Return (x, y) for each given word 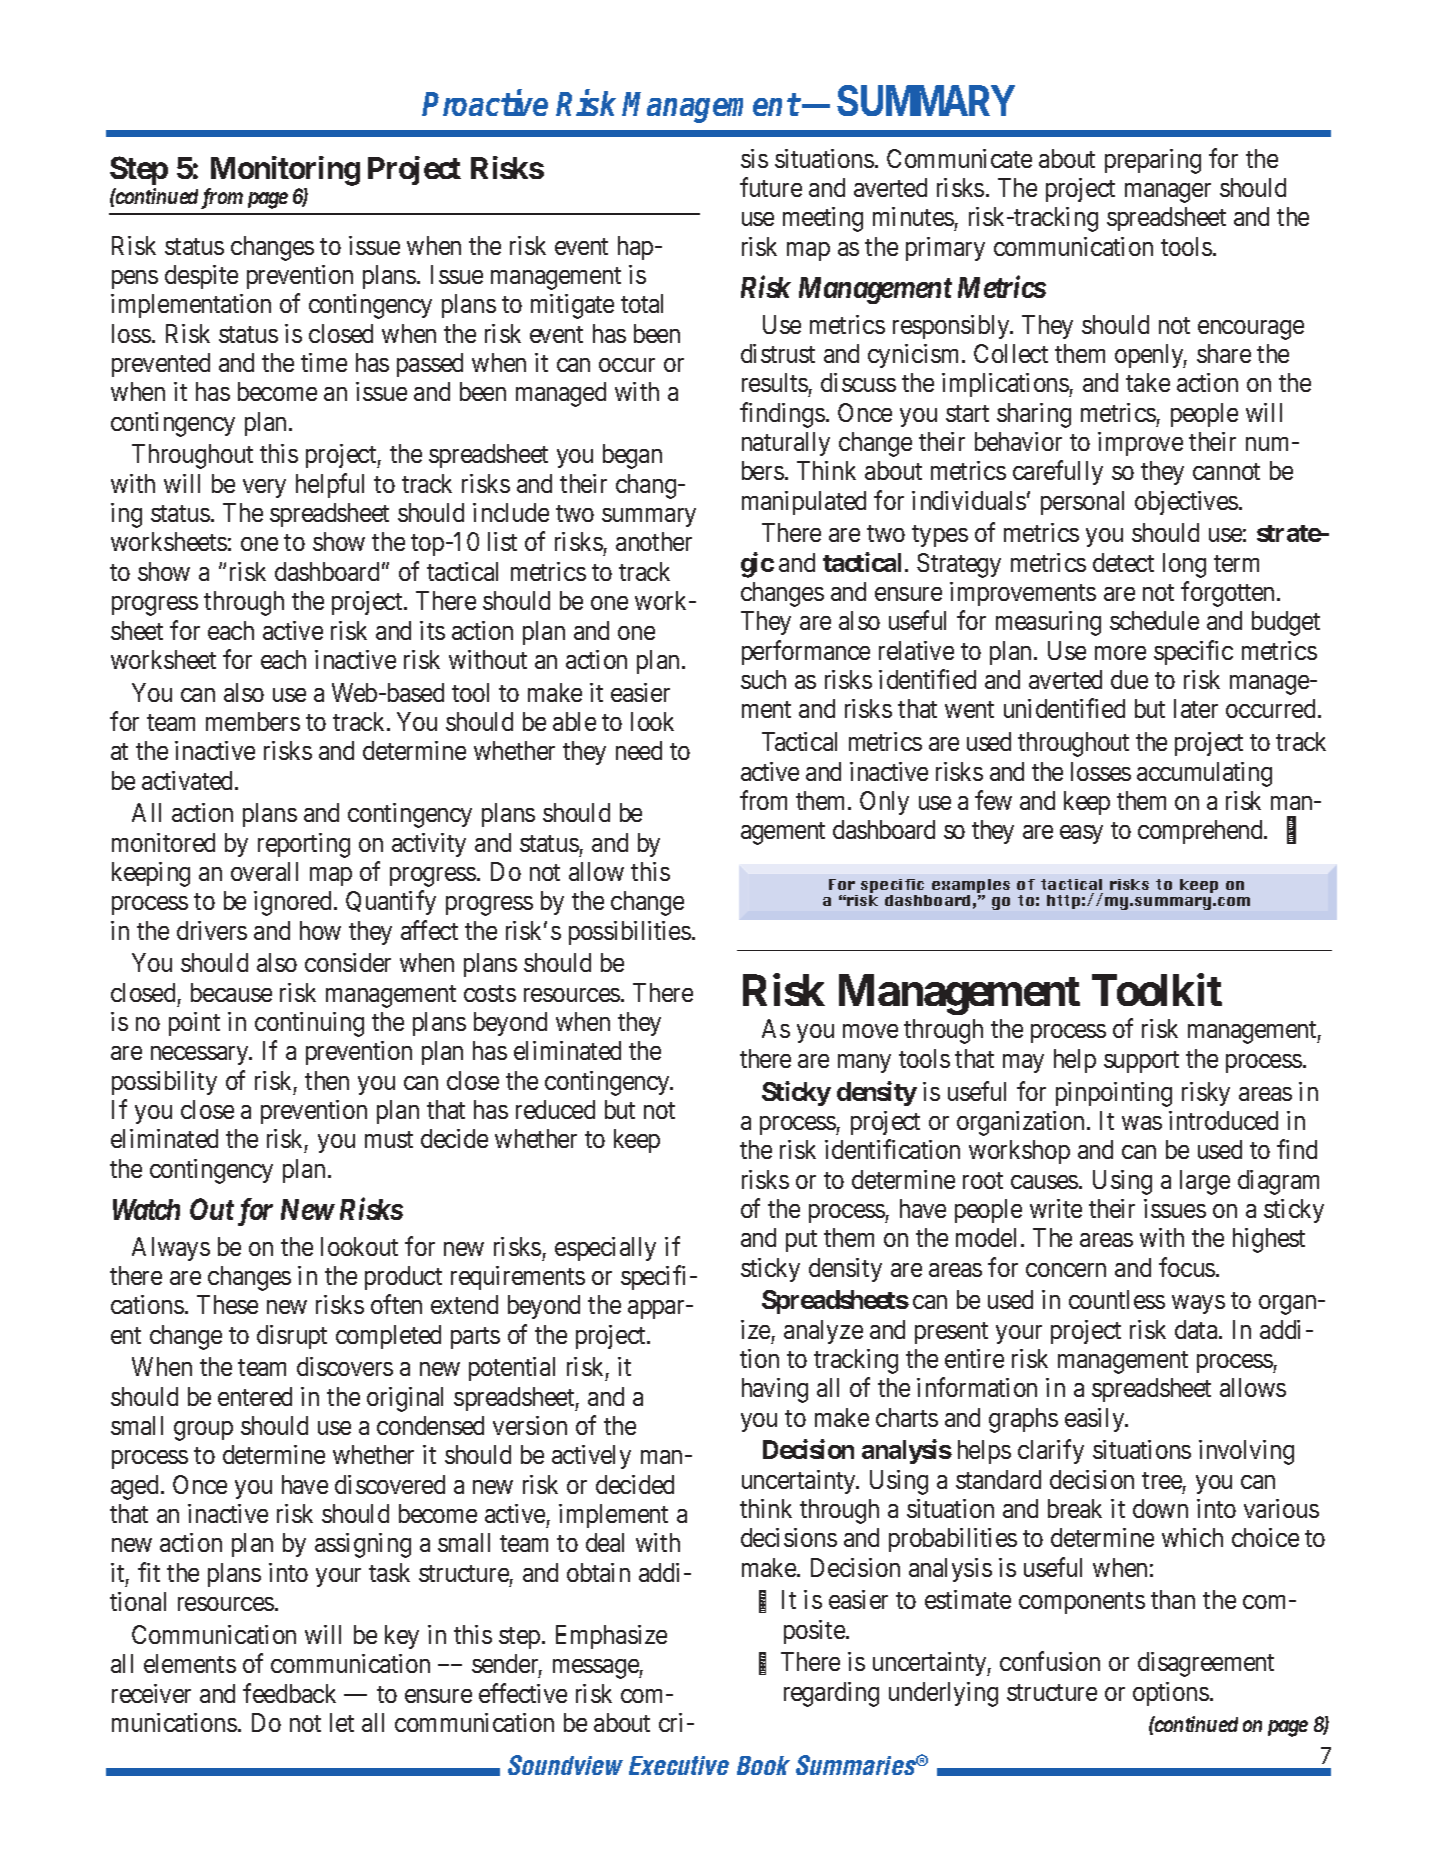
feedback (289, 1693)
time (324, 362)
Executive (679, 1765)
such (763, 679)
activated (189, 780)
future (771, 187)
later (1196, 708)
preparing (1153, 161)
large (1205, 1182)
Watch (146, 1209)
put (801, 1241)
